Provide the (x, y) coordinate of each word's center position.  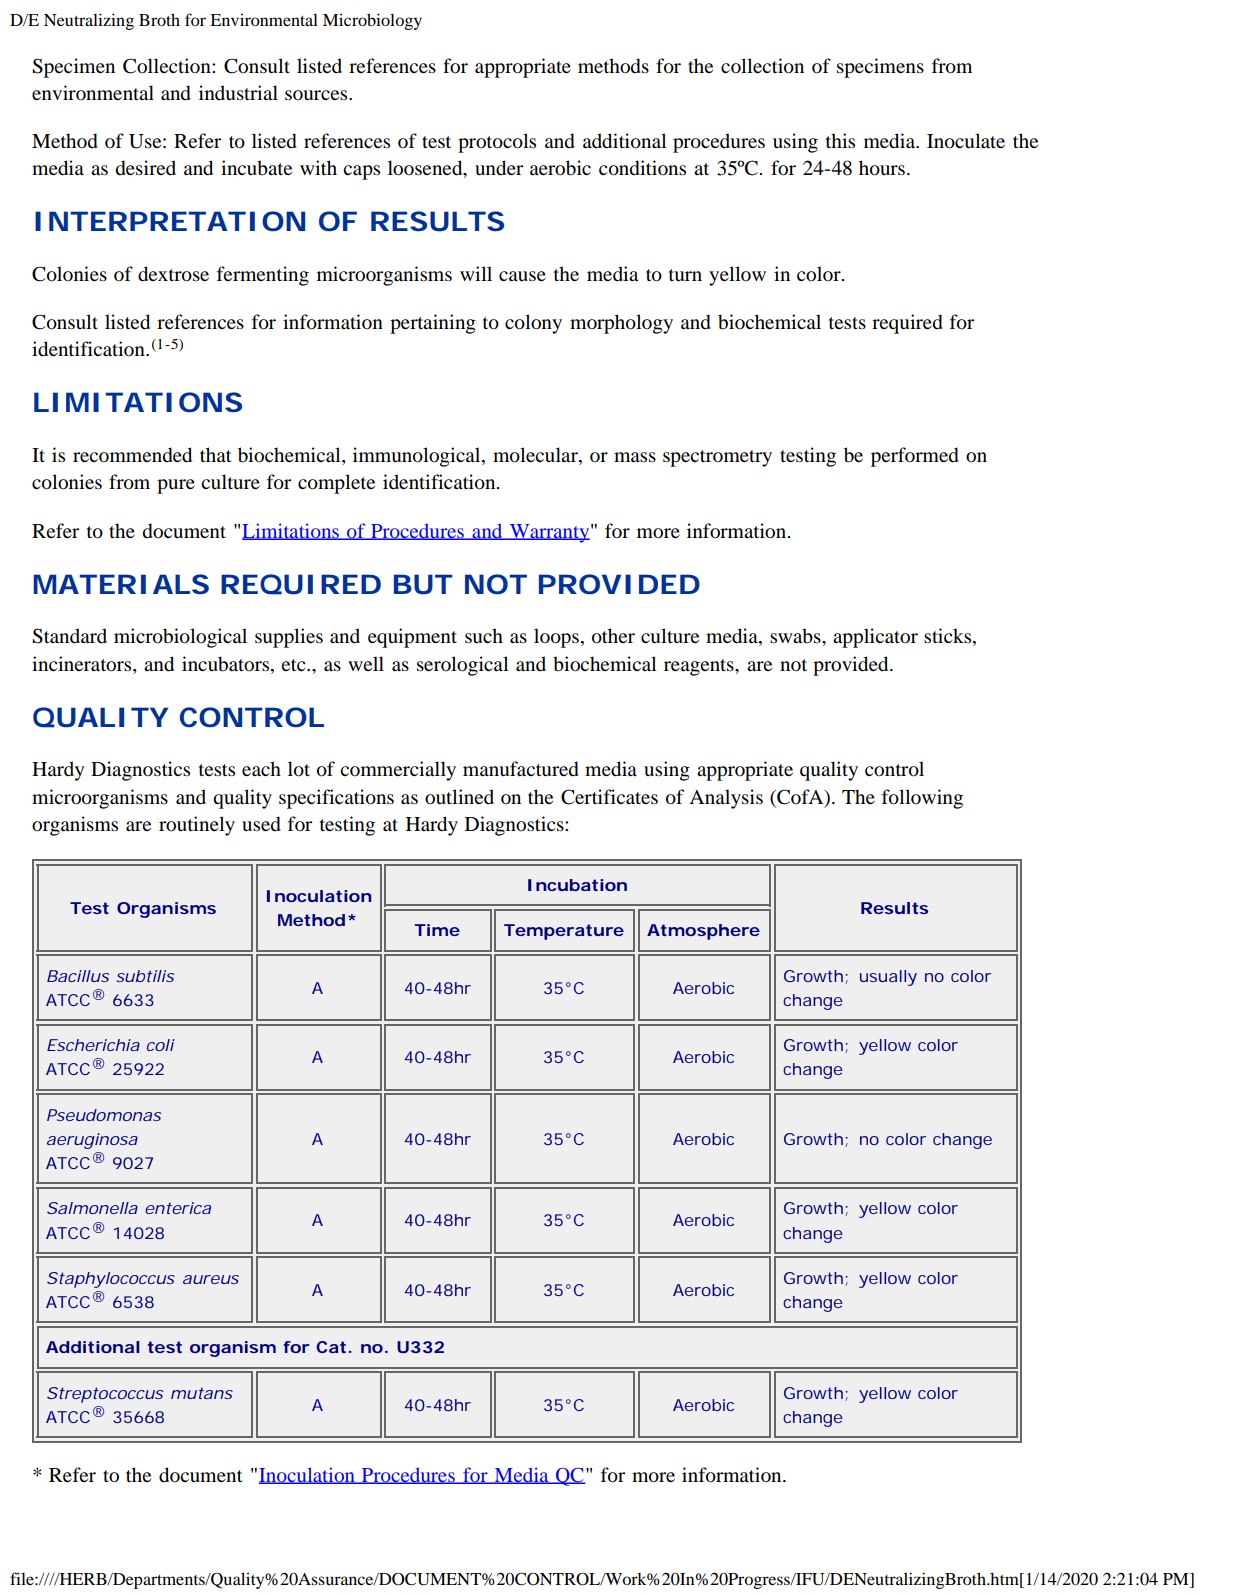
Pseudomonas (104, 1115)
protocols (497, 143)
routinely (197, 826)
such (484, 636)
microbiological (180, 638)
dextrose (173, 274)
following (922, 799)
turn (685, 275)
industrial (238, 93)
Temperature (564, 932)
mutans (202, 1393)
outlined (459, 797)
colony (533, 324)
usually (888, 978)
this (840, 140)
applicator (875, 638)
